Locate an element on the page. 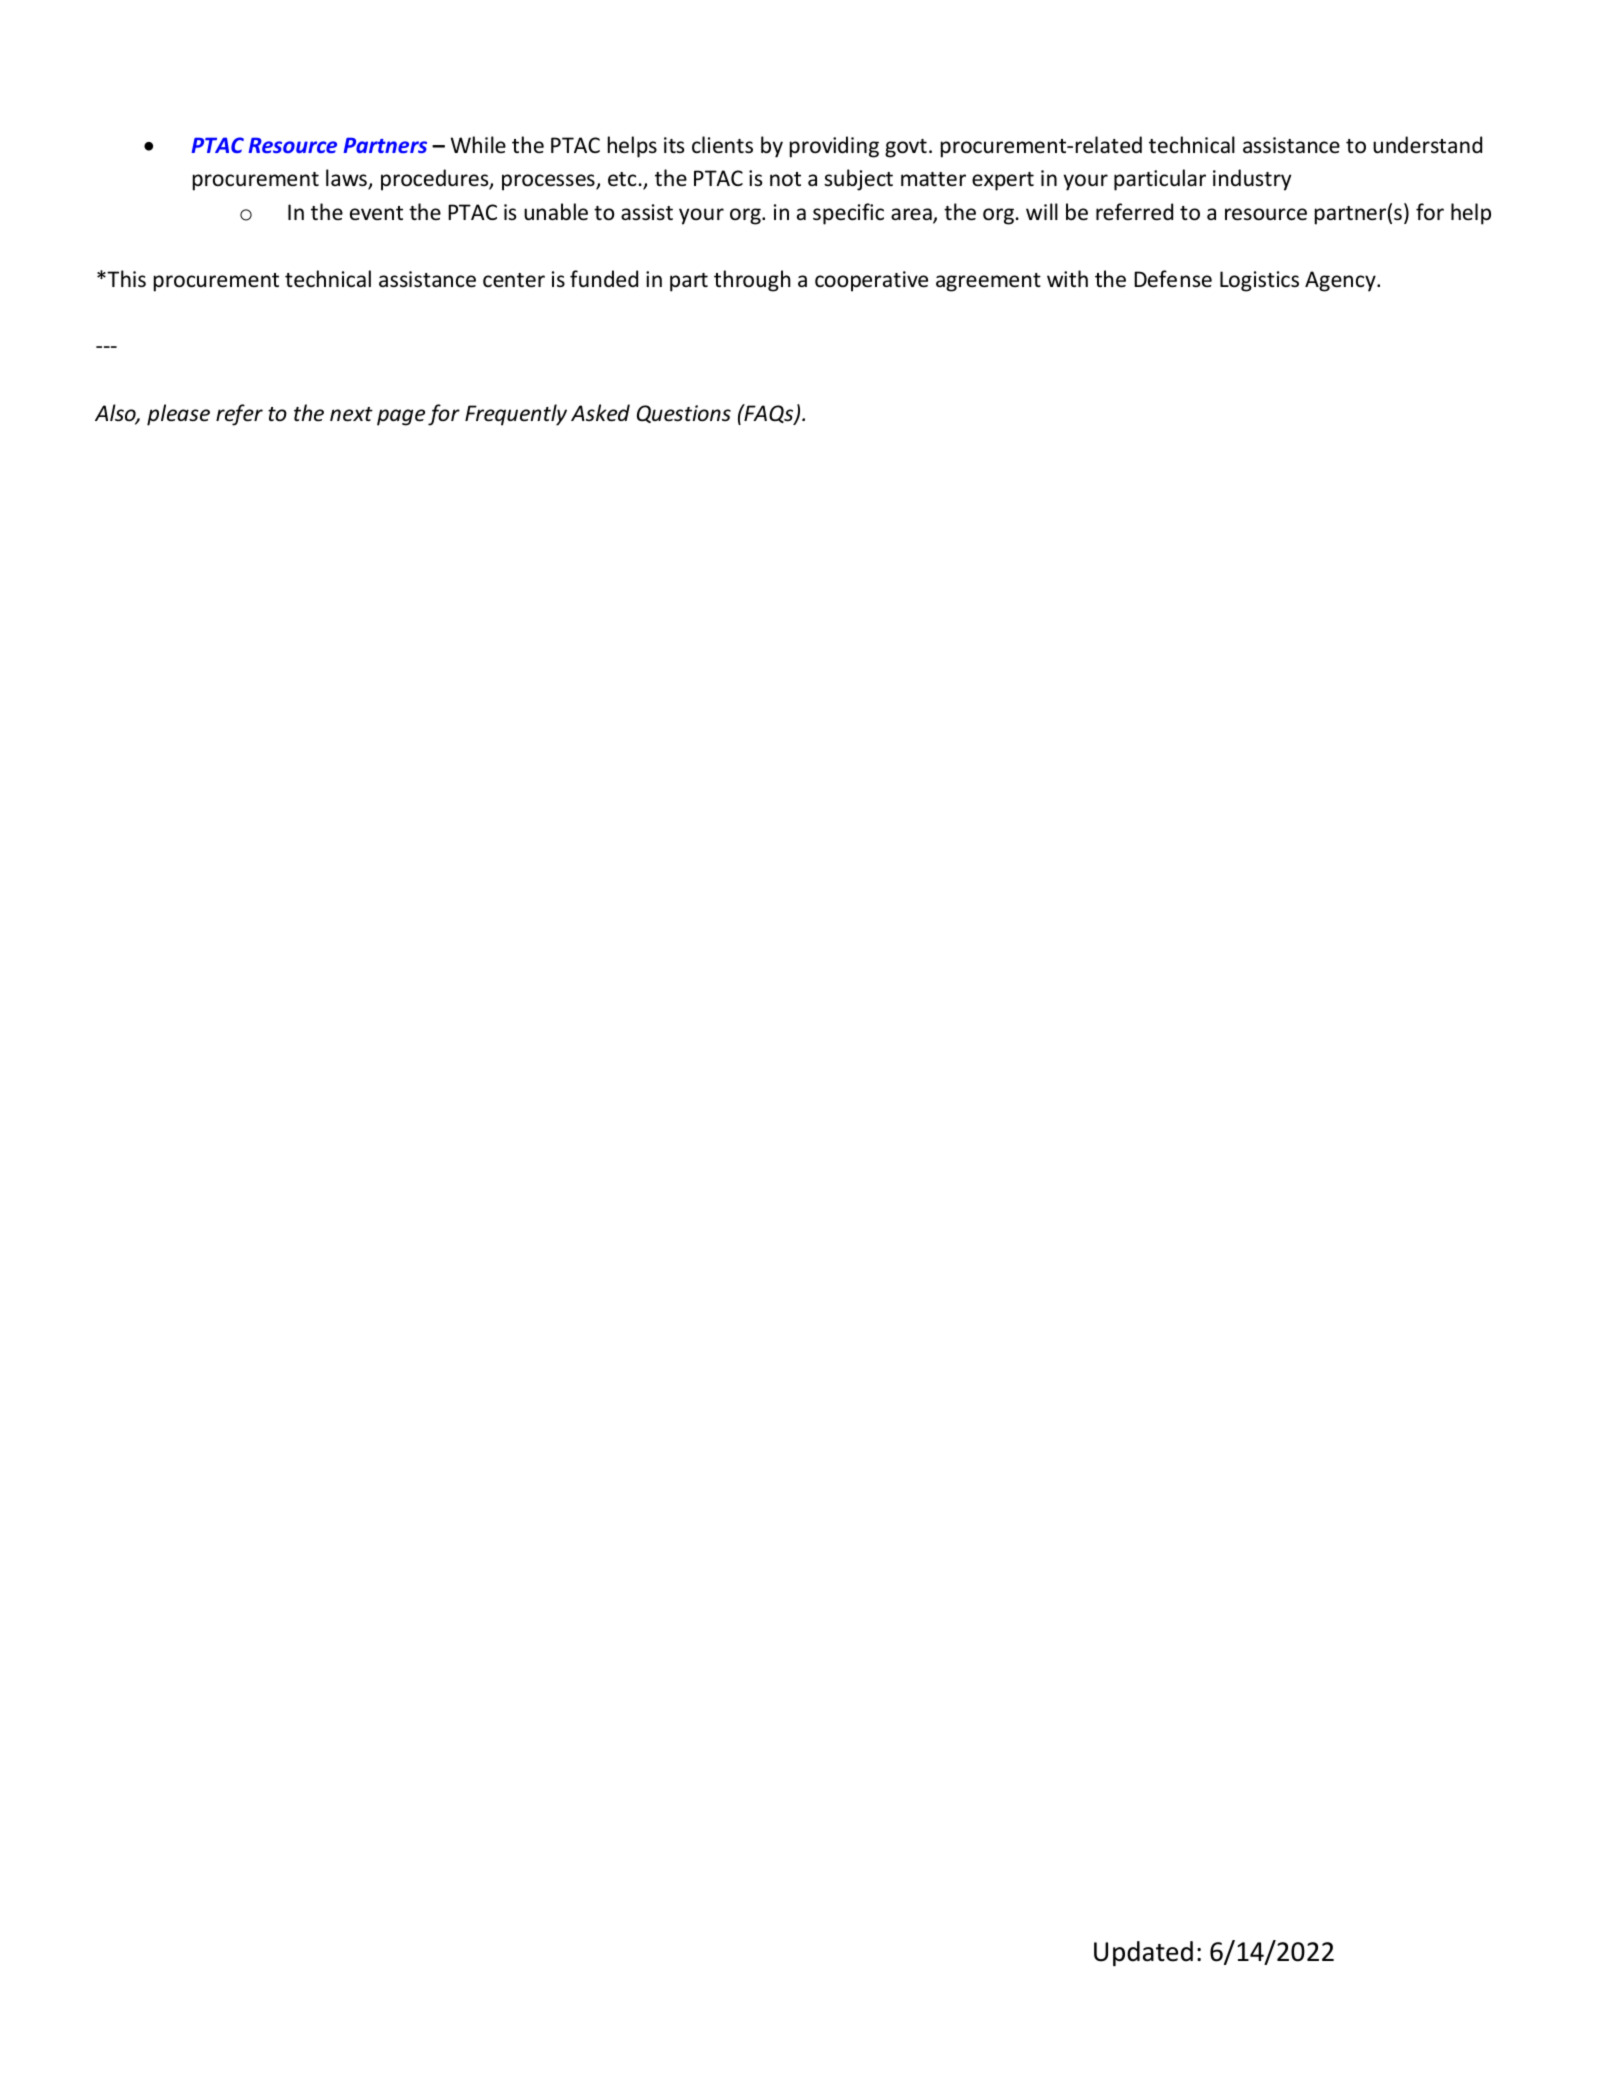  industry is located at coordinates (1252, 180).
